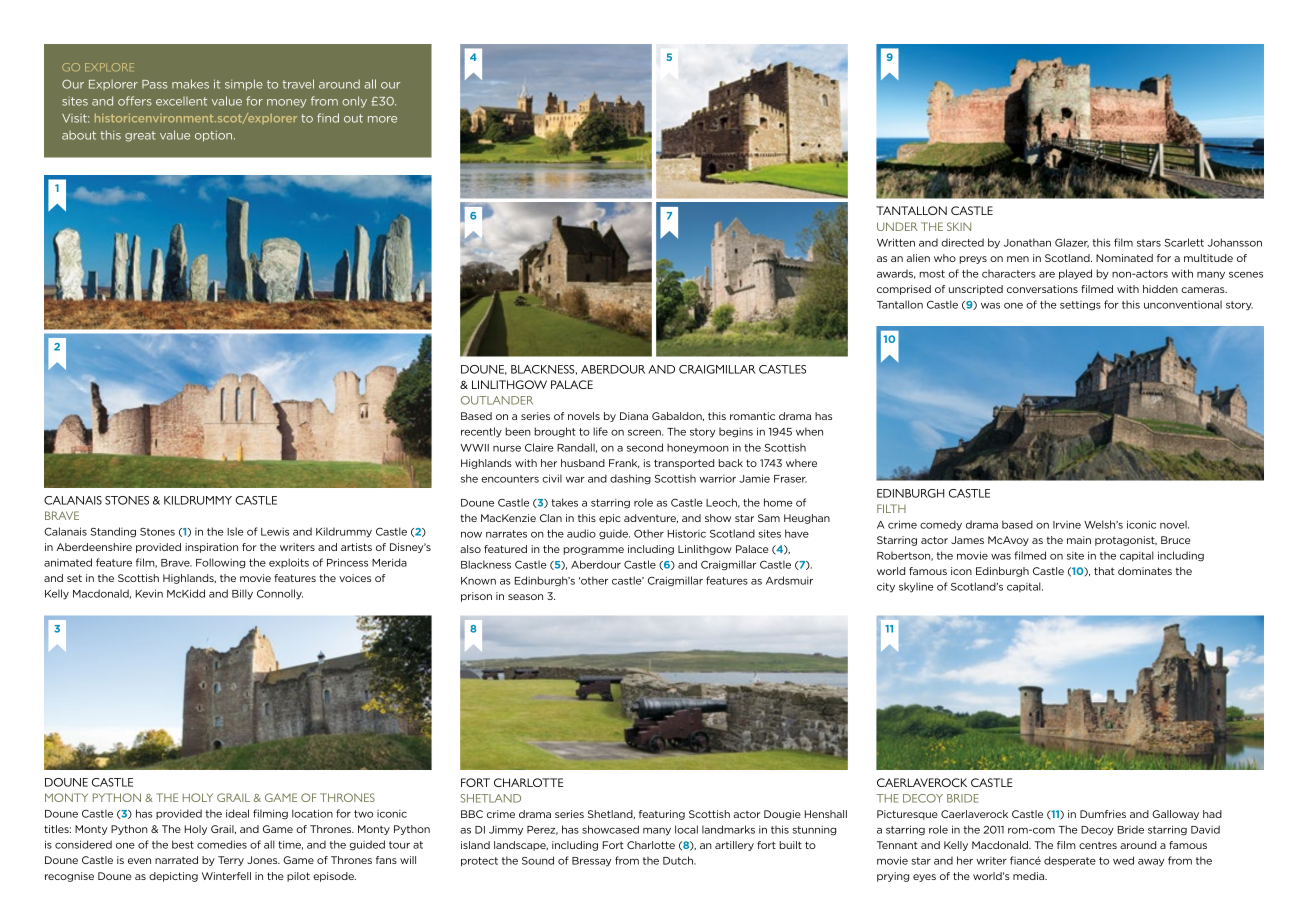 This page has height=924, width=1308. I want to click on Billy, so click(242, 594).
